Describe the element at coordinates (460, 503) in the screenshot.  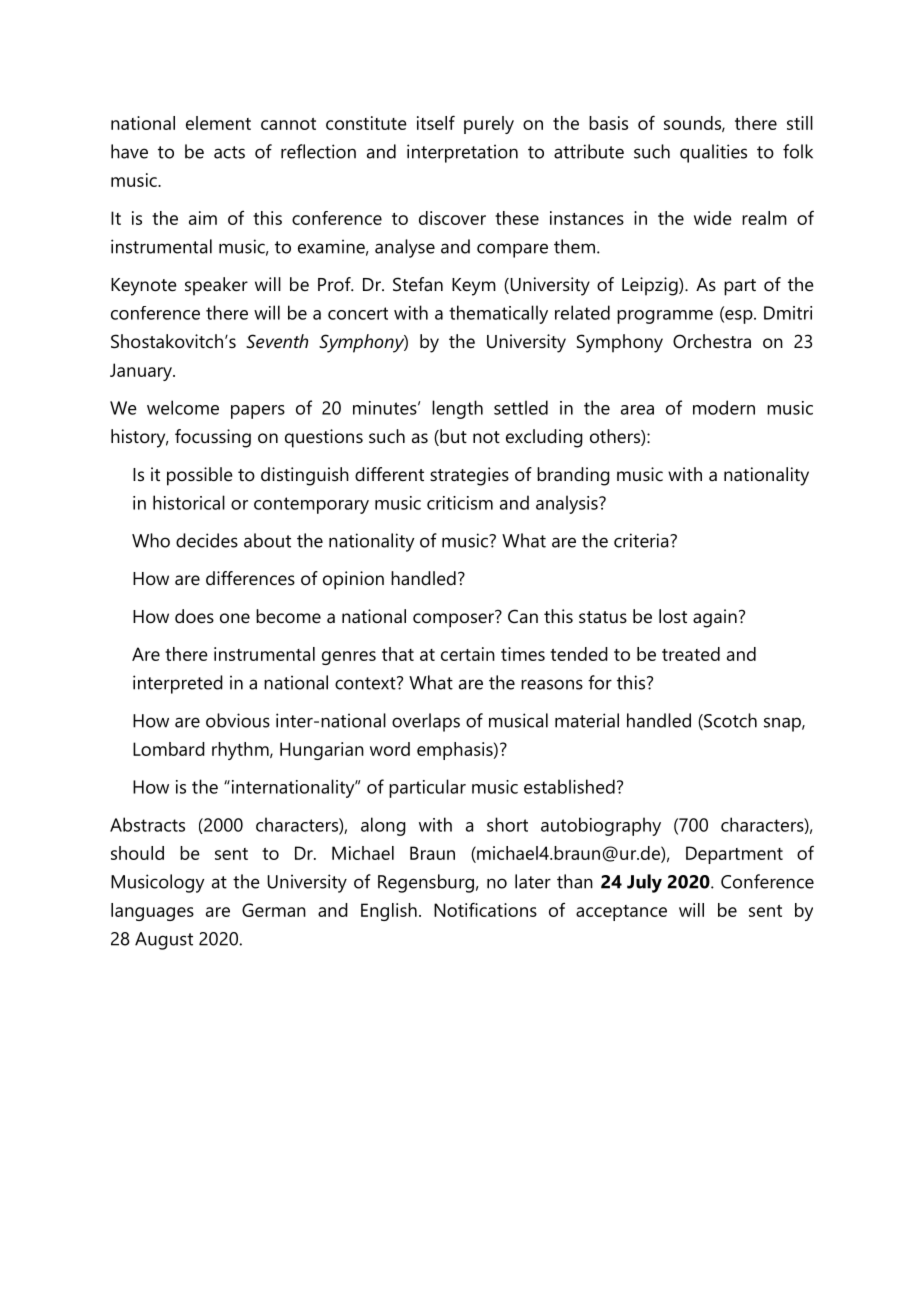
I see `criticism` at that location.
